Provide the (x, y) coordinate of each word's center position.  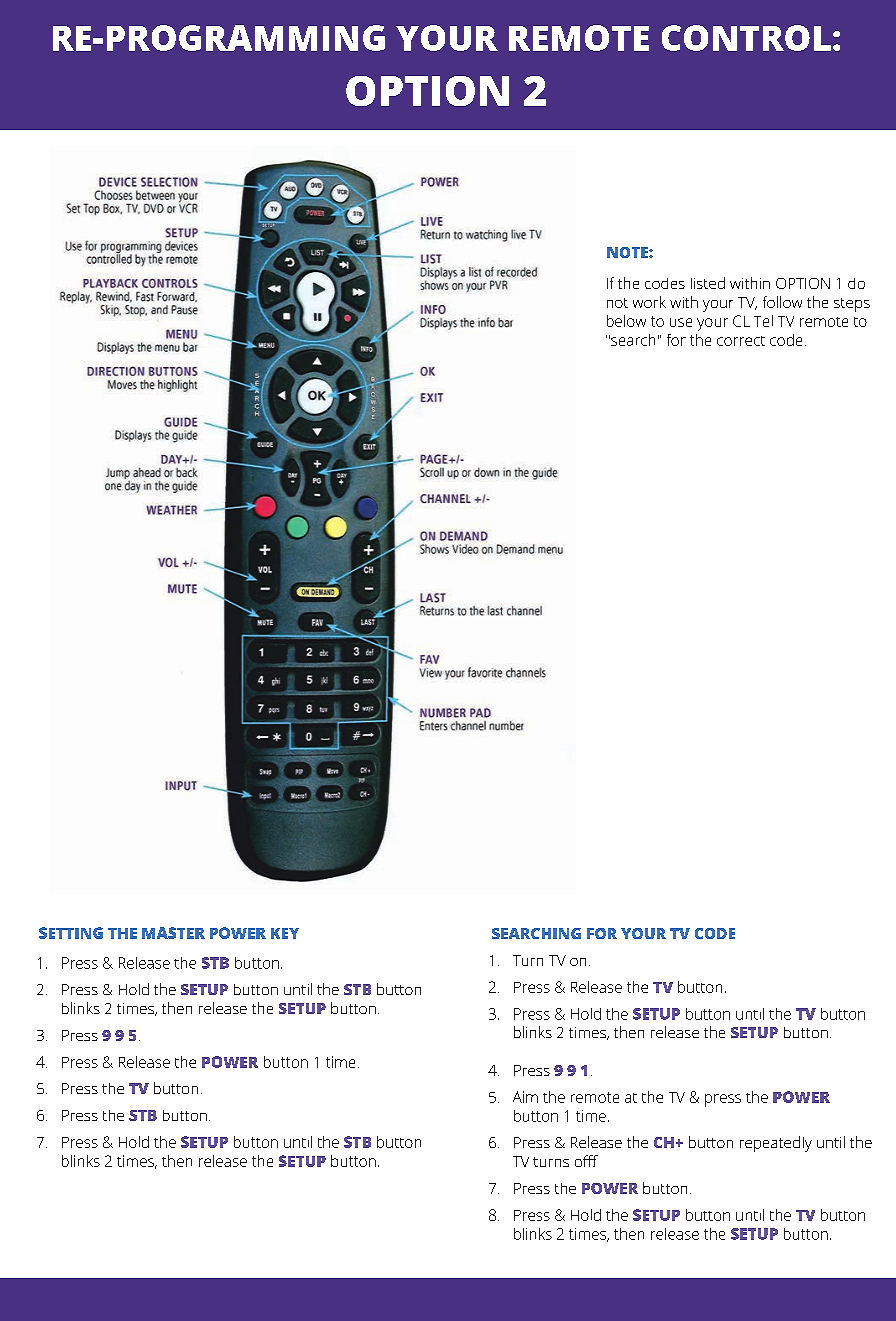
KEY (285, 933)
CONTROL (746, 38)
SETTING (71, 933)
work (649, 302)
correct (741, 341)
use (681, 322)
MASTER (173, 933)
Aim (525, 1097)
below (626, 321)
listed (708, 283)
